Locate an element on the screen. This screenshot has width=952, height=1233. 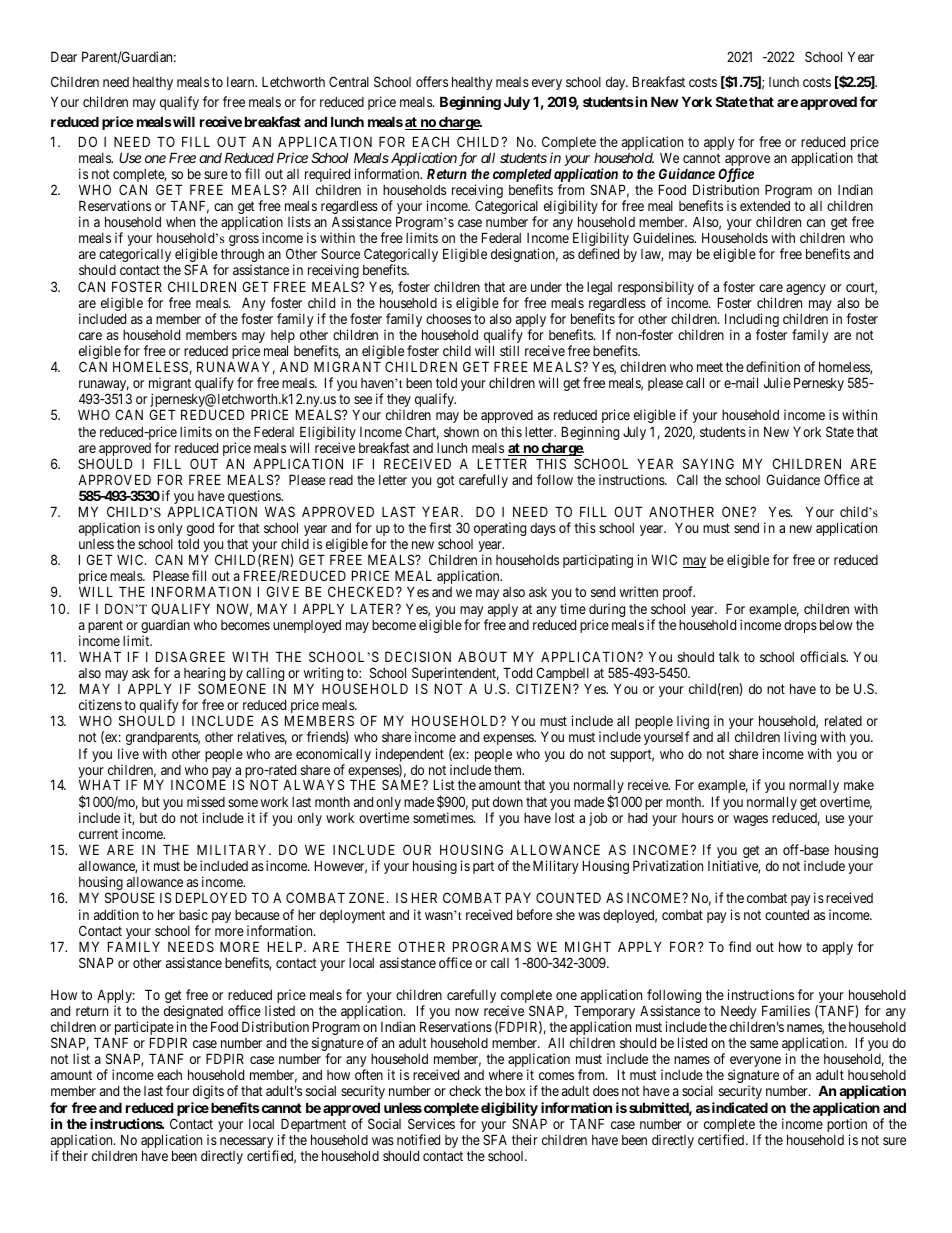
SPOUSE is located at coordinates (130, 897).
